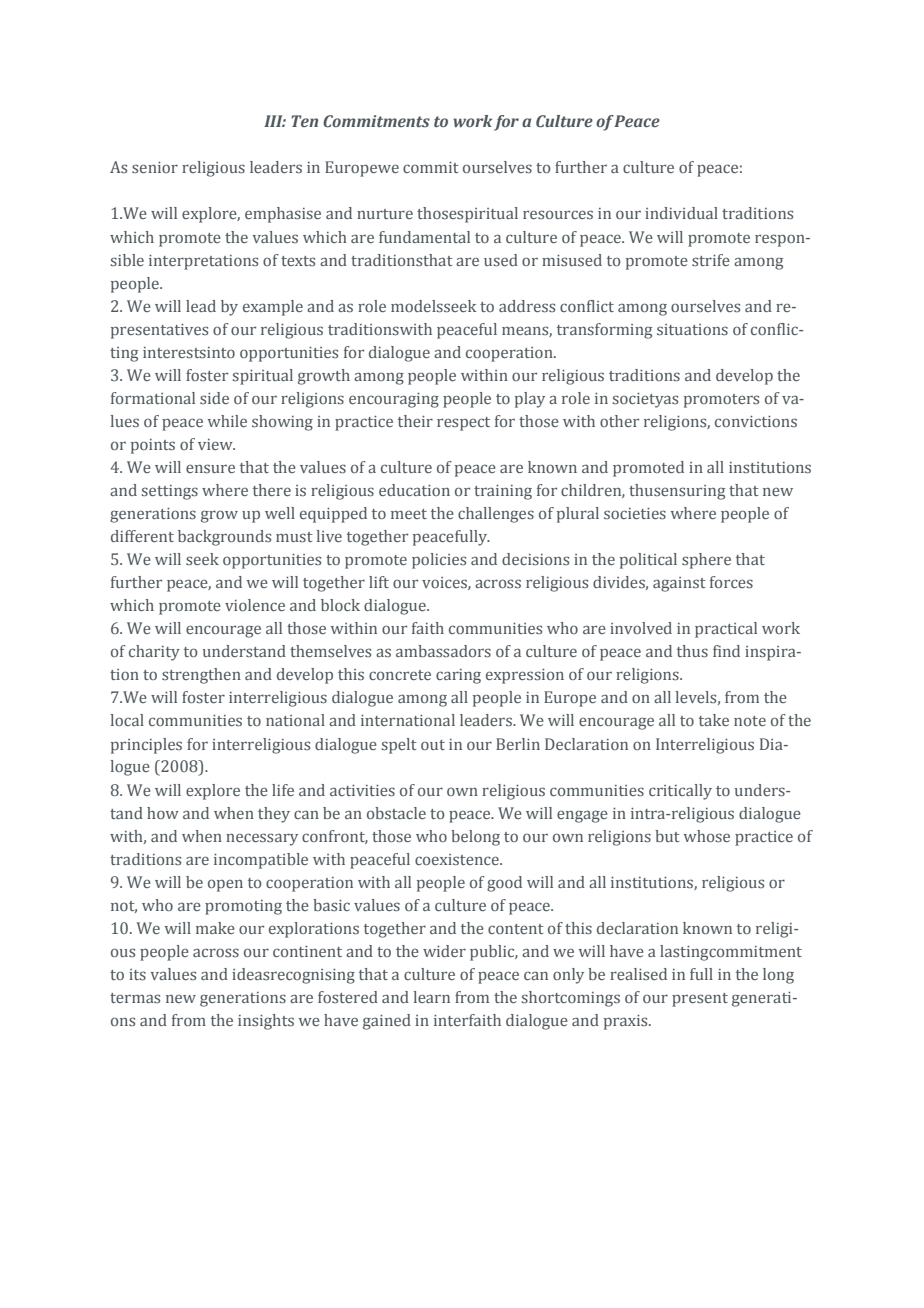 This page has width=924, height=1308. I want to click on other, so click(619, 421).
